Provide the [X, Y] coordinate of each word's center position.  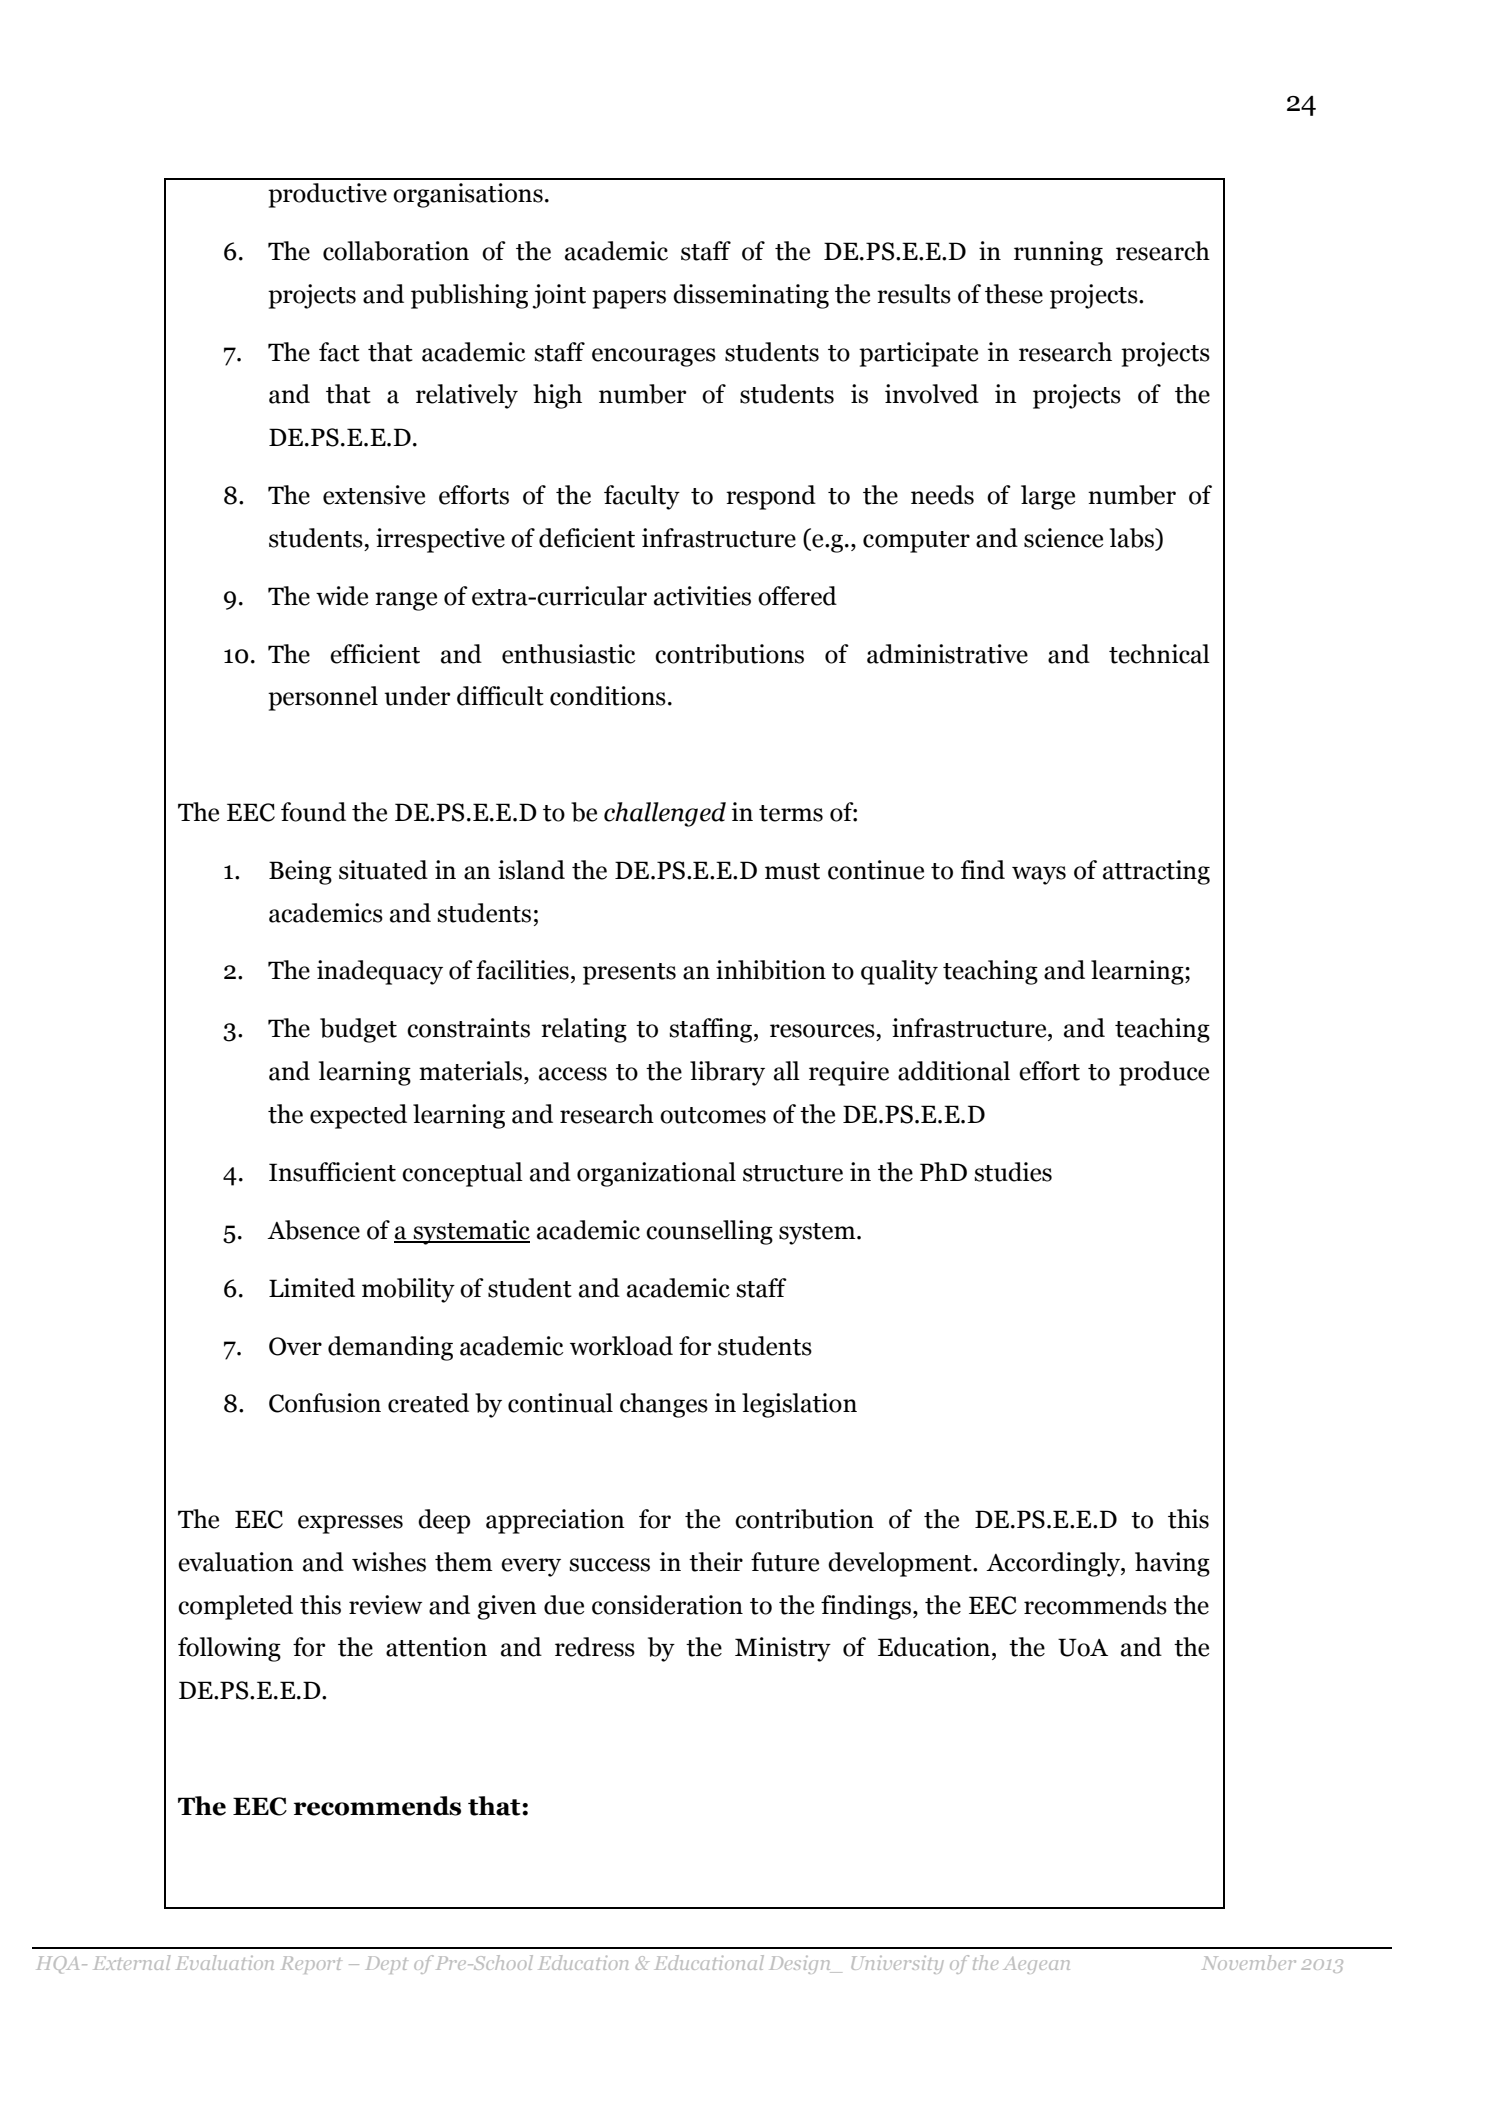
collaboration [396, 251]
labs [1133, 539]
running [1058, 253]
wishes [389, 1562]
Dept [387, 1965]
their [716, 1562]
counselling [709, 1232]
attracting [1156, 872]
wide [342, 596]
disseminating [751, 296]
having [1172, 1564]
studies [1013, 1172]
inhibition [771, 970]
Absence [313, 1230]
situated [383, 870]
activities [702, 596]
